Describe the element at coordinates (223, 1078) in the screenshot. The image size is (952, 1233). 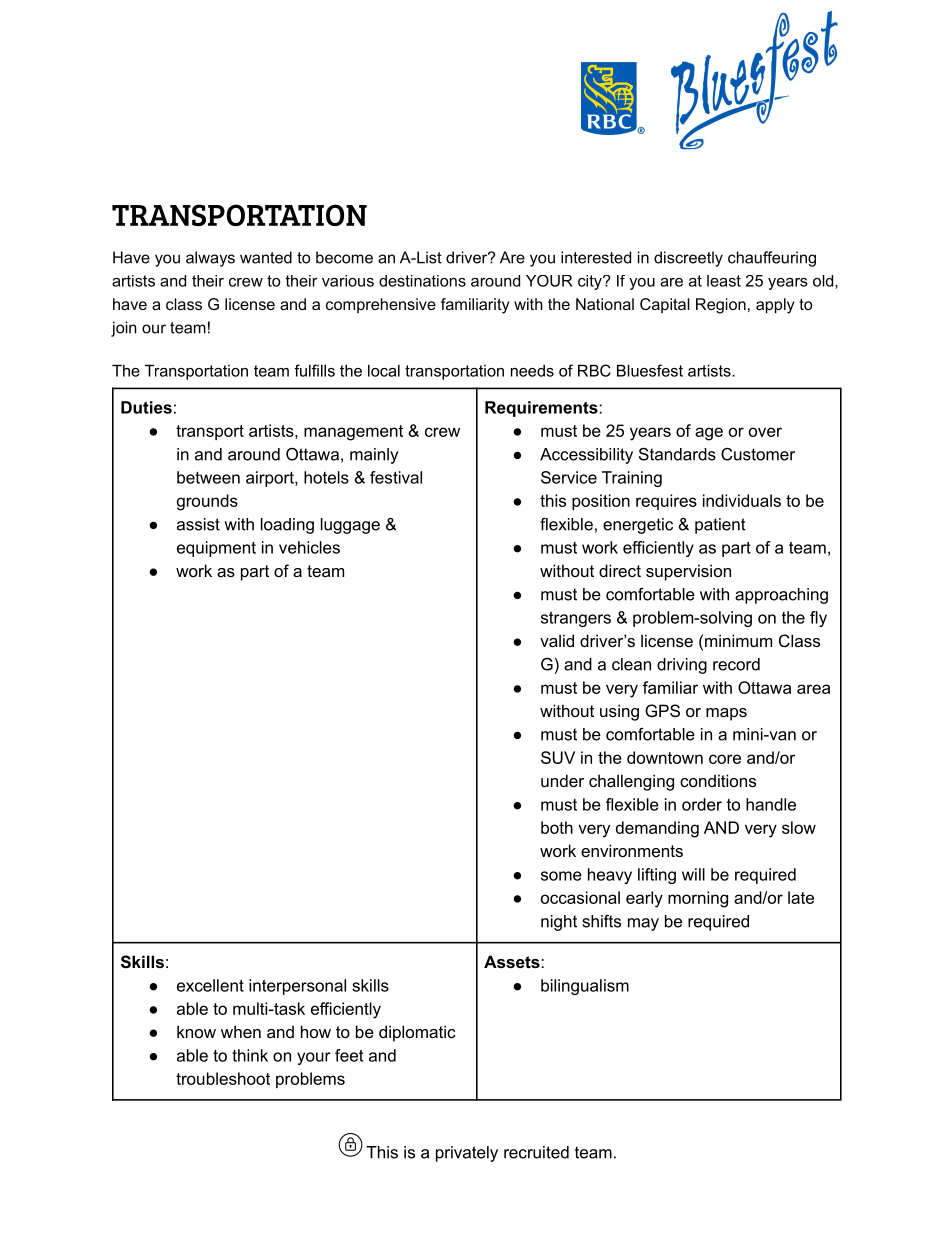
I see `troubleshoot` at that location.
